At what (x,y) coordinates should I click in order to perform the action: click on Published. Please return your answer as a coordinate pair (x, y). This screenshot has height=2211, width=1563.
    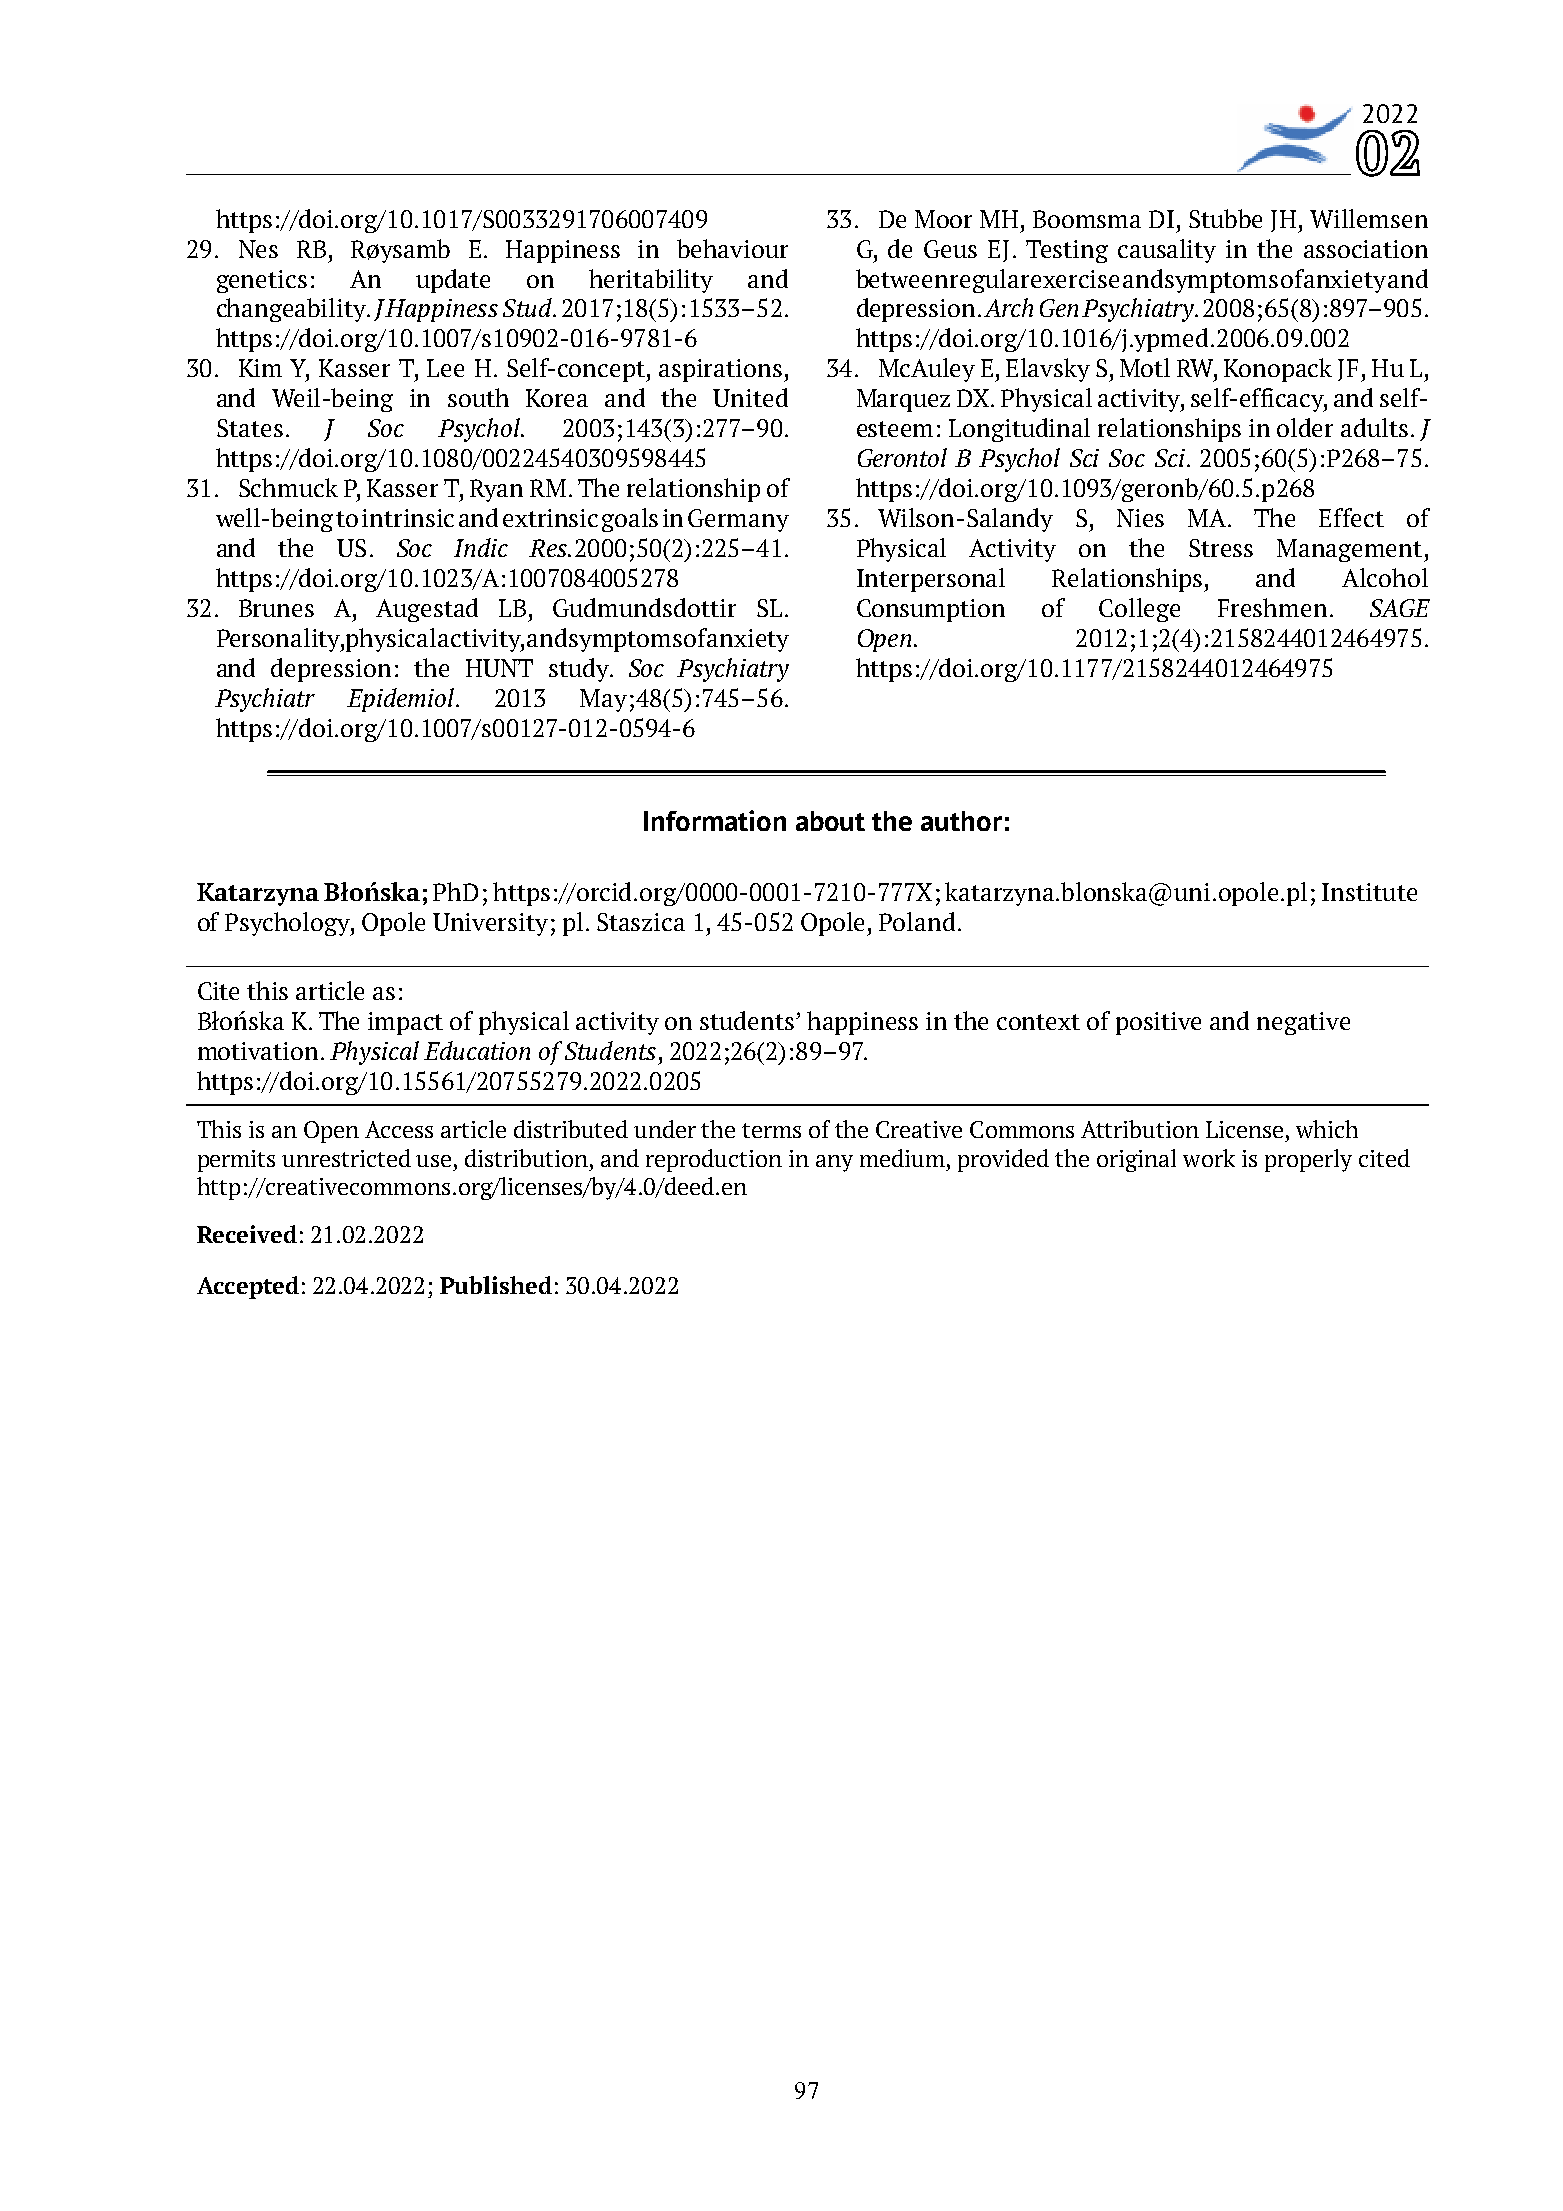
    Looking at the image, I should click on (496, 1285).
